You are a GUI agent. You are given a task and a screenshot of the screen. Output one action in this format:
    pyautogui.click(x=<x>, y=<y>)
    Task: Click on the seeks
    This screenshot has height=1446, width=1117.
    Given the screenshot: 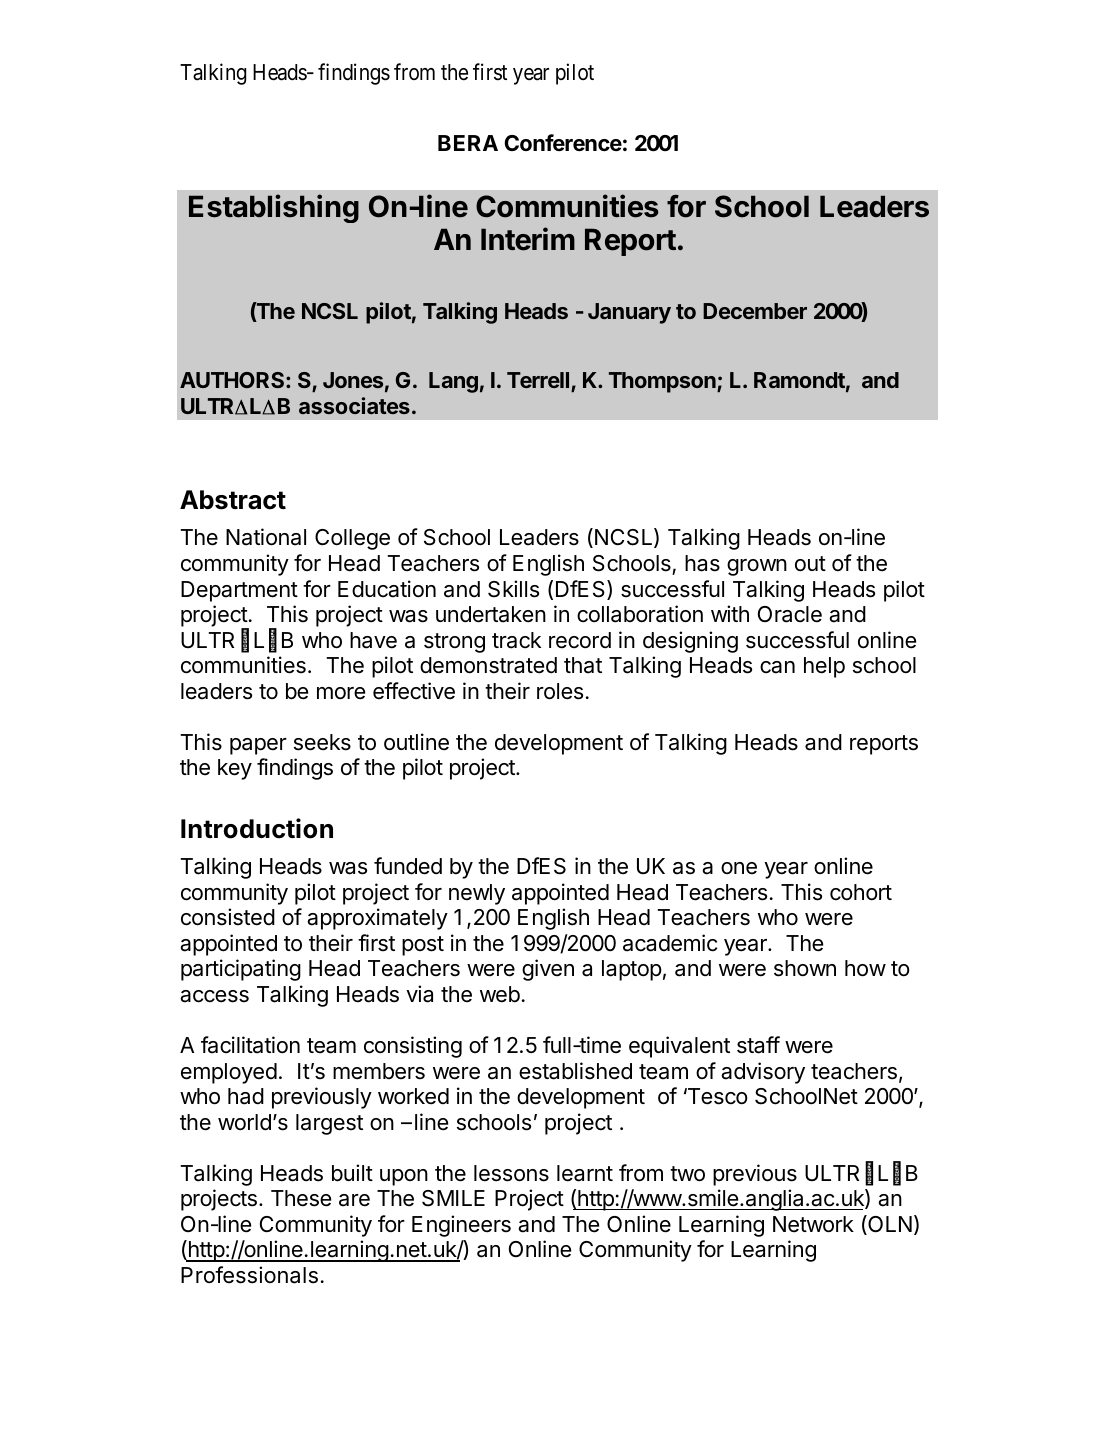 What is the action you would take?
    pyautogui.click(x=322, y=742)
